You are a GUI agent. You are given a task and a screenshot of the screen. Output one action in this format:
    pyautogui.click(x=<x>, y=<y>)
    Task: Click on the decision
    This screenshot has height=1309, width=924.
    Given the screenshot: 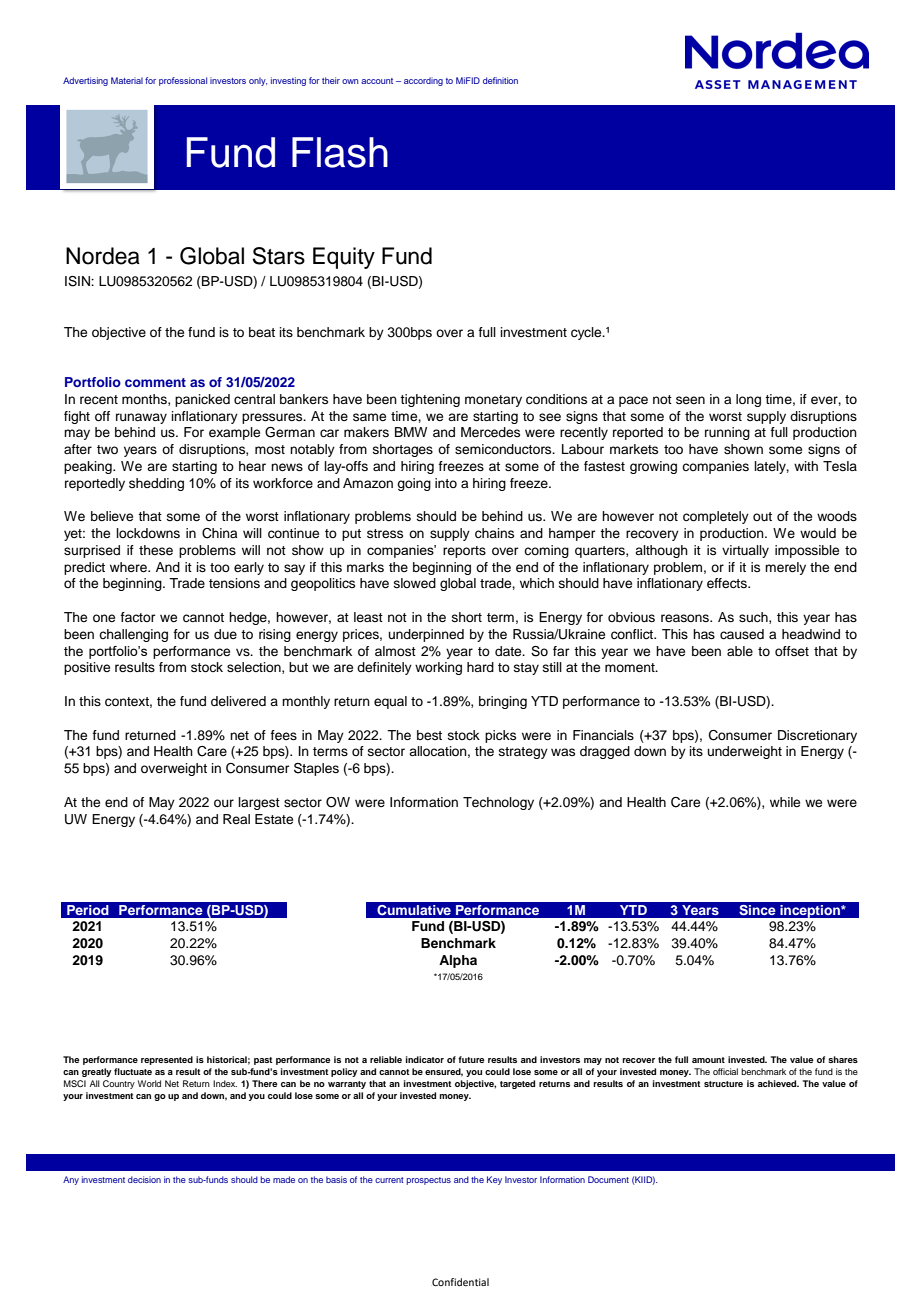 What is the action you would take?
    pyautogui.click(x=144, y=1179)
